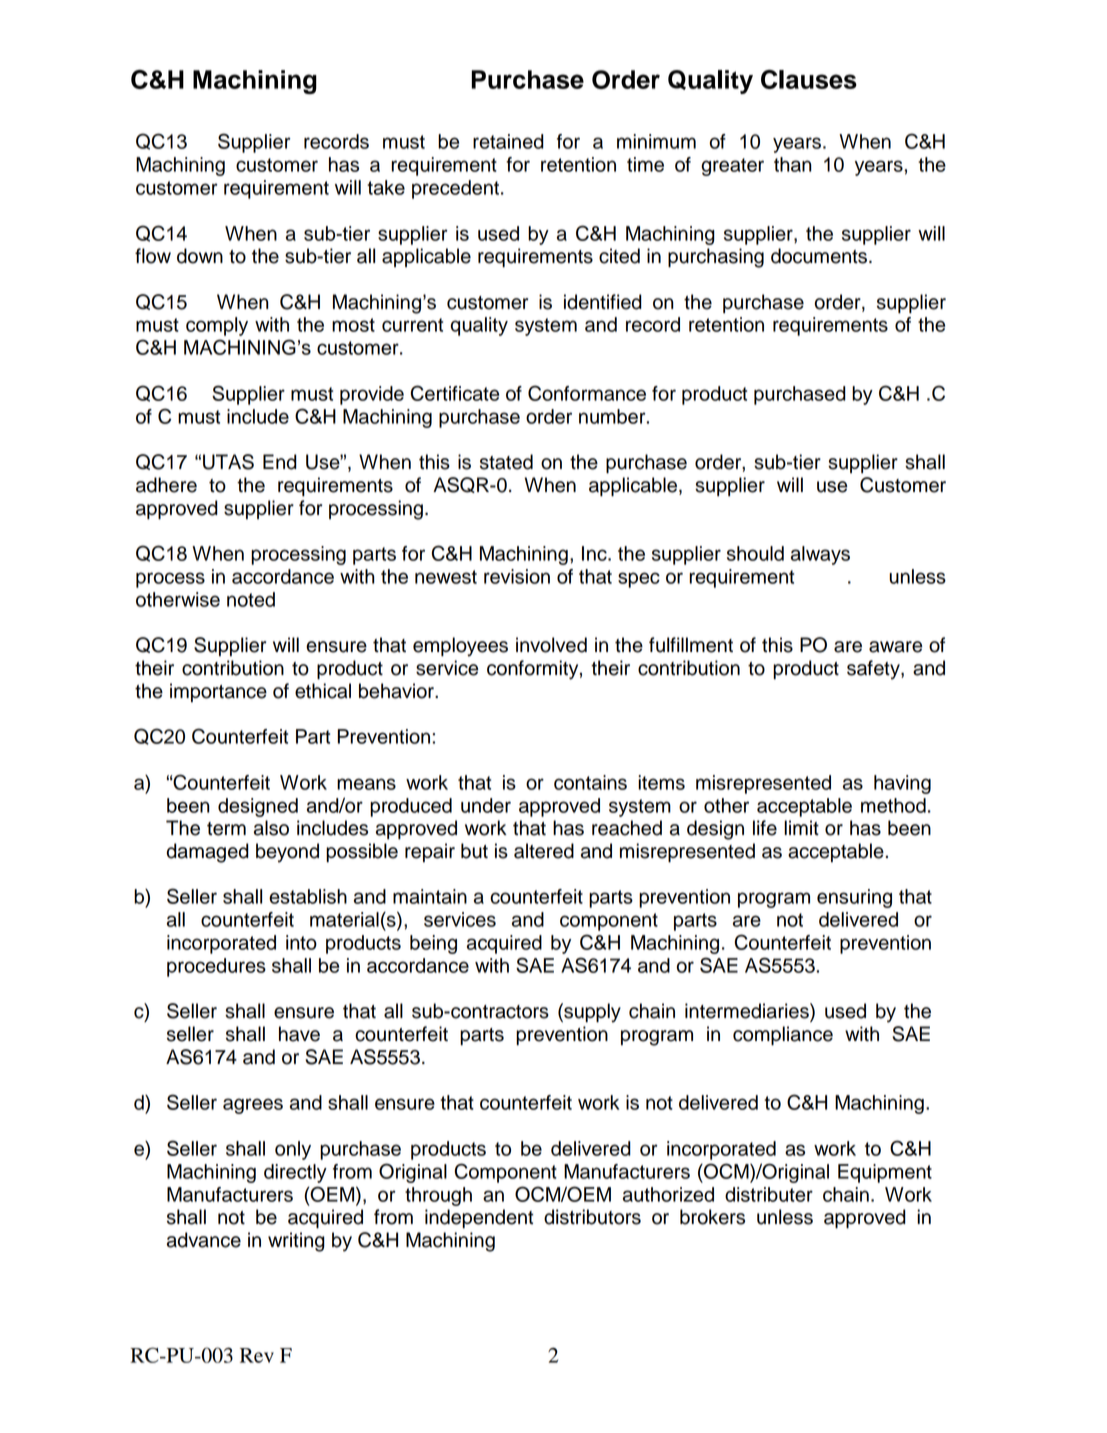 This page has width=1107, height=1433. What do you see at coordinates (508, 141) in the page?
I see `retained` at bounding box center [508, 141].
